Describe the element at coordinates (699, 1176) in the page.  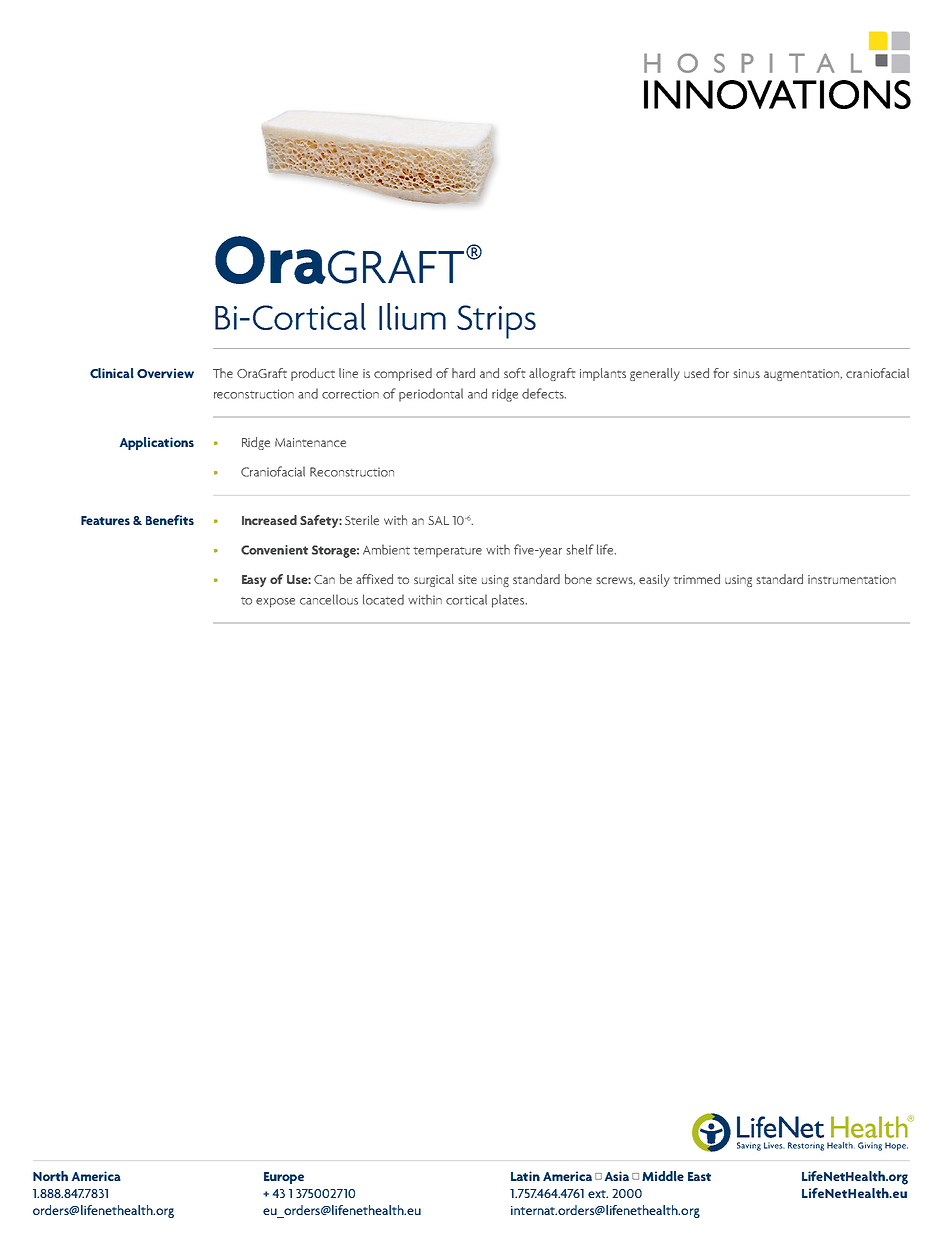
I see `East` at that location.
